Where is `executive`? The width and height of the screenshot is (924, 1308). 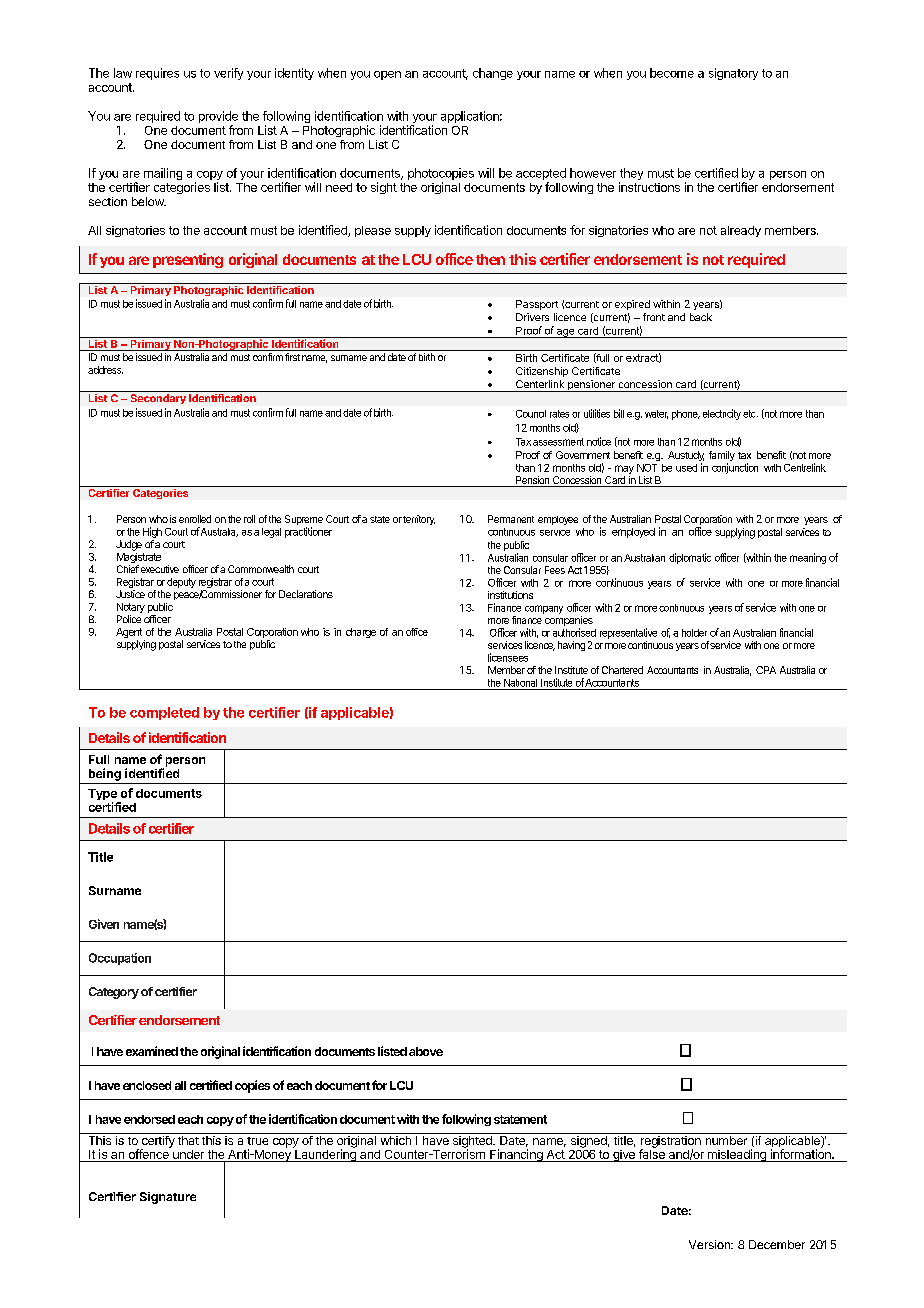 executive is located at coordinates (160, 569).
